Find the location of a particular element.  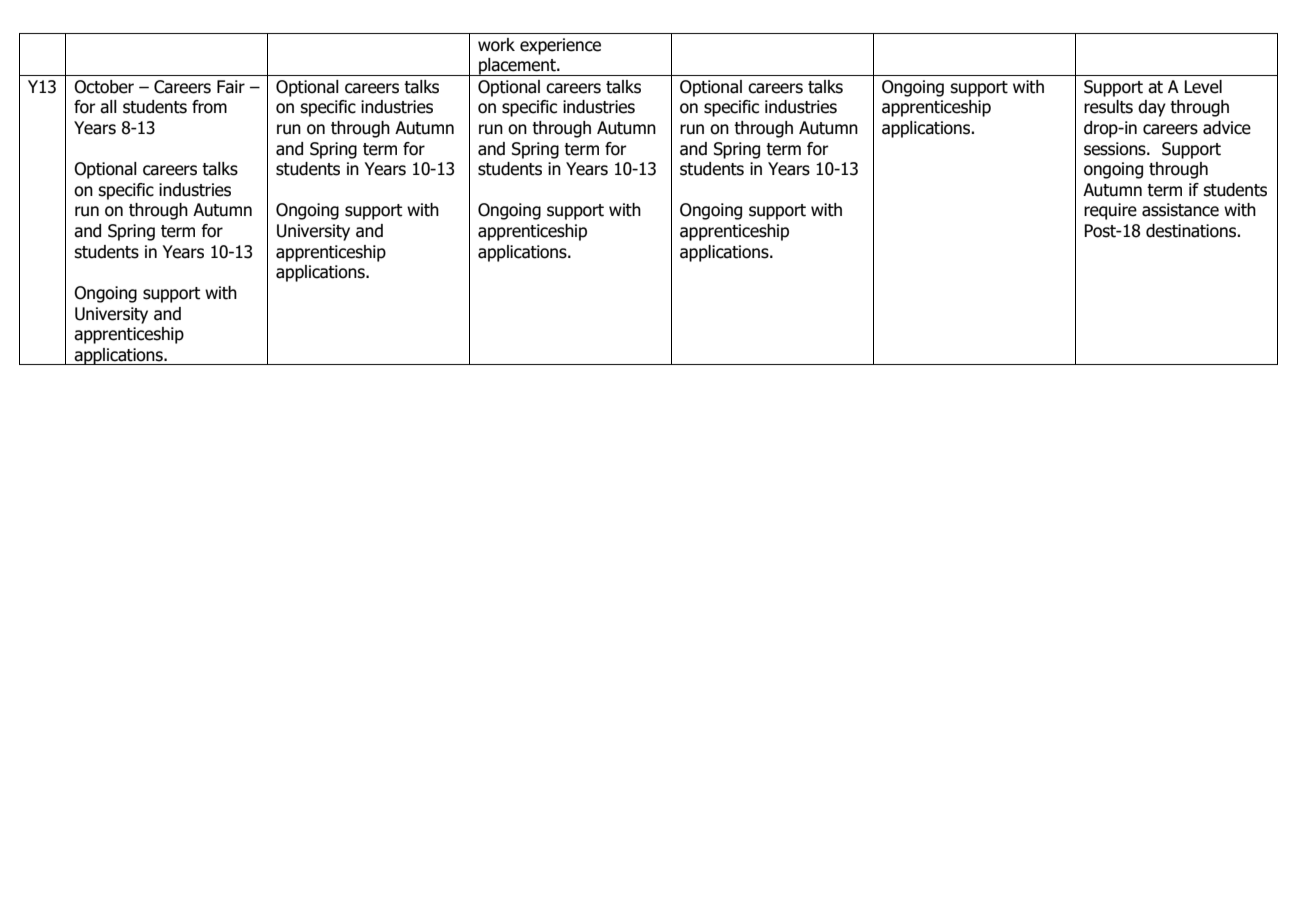

advice is located at coordinates (1227, 128).
